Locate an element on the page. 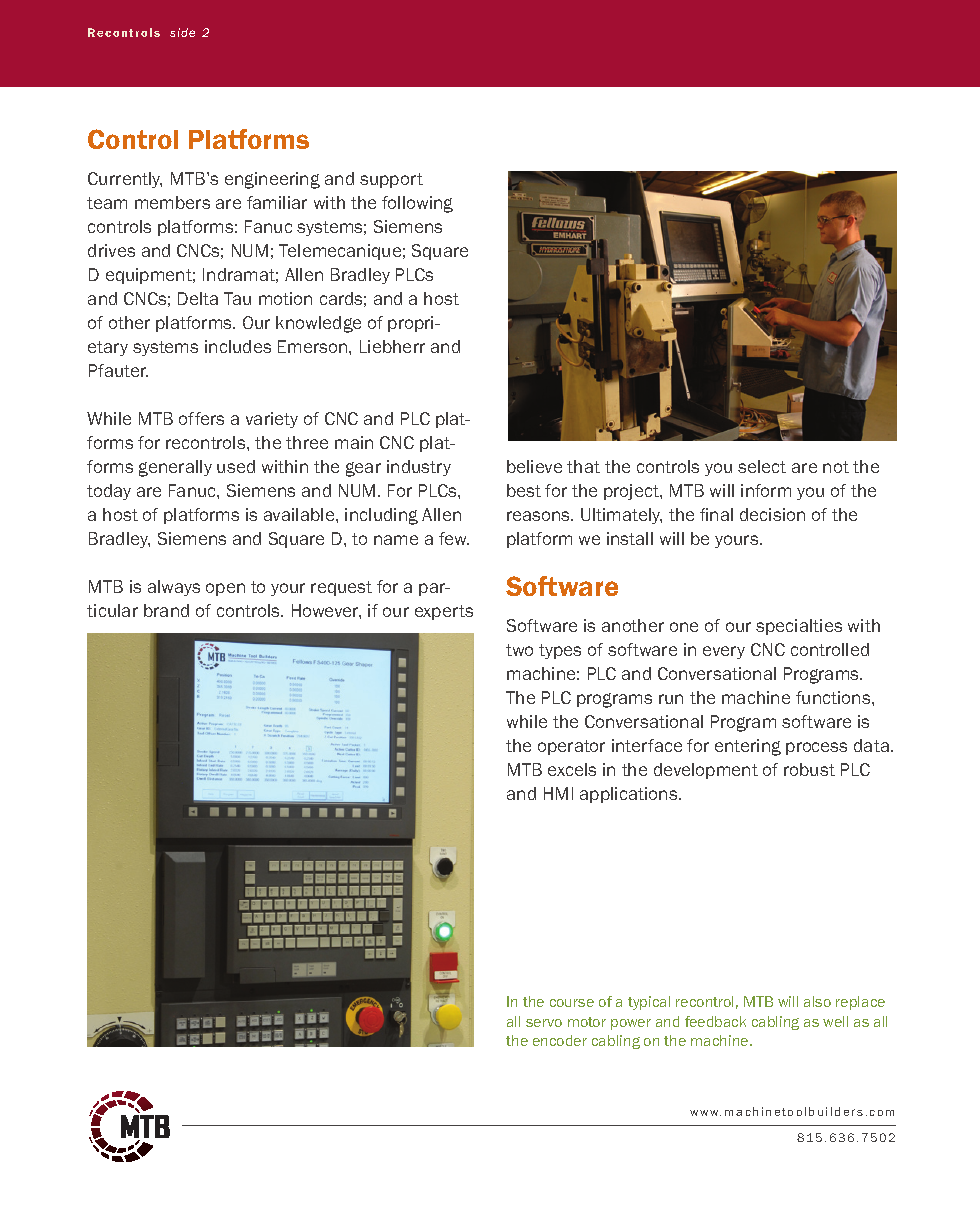 This image has height=1211, width=980. select is located at coordinates (762, 466).
